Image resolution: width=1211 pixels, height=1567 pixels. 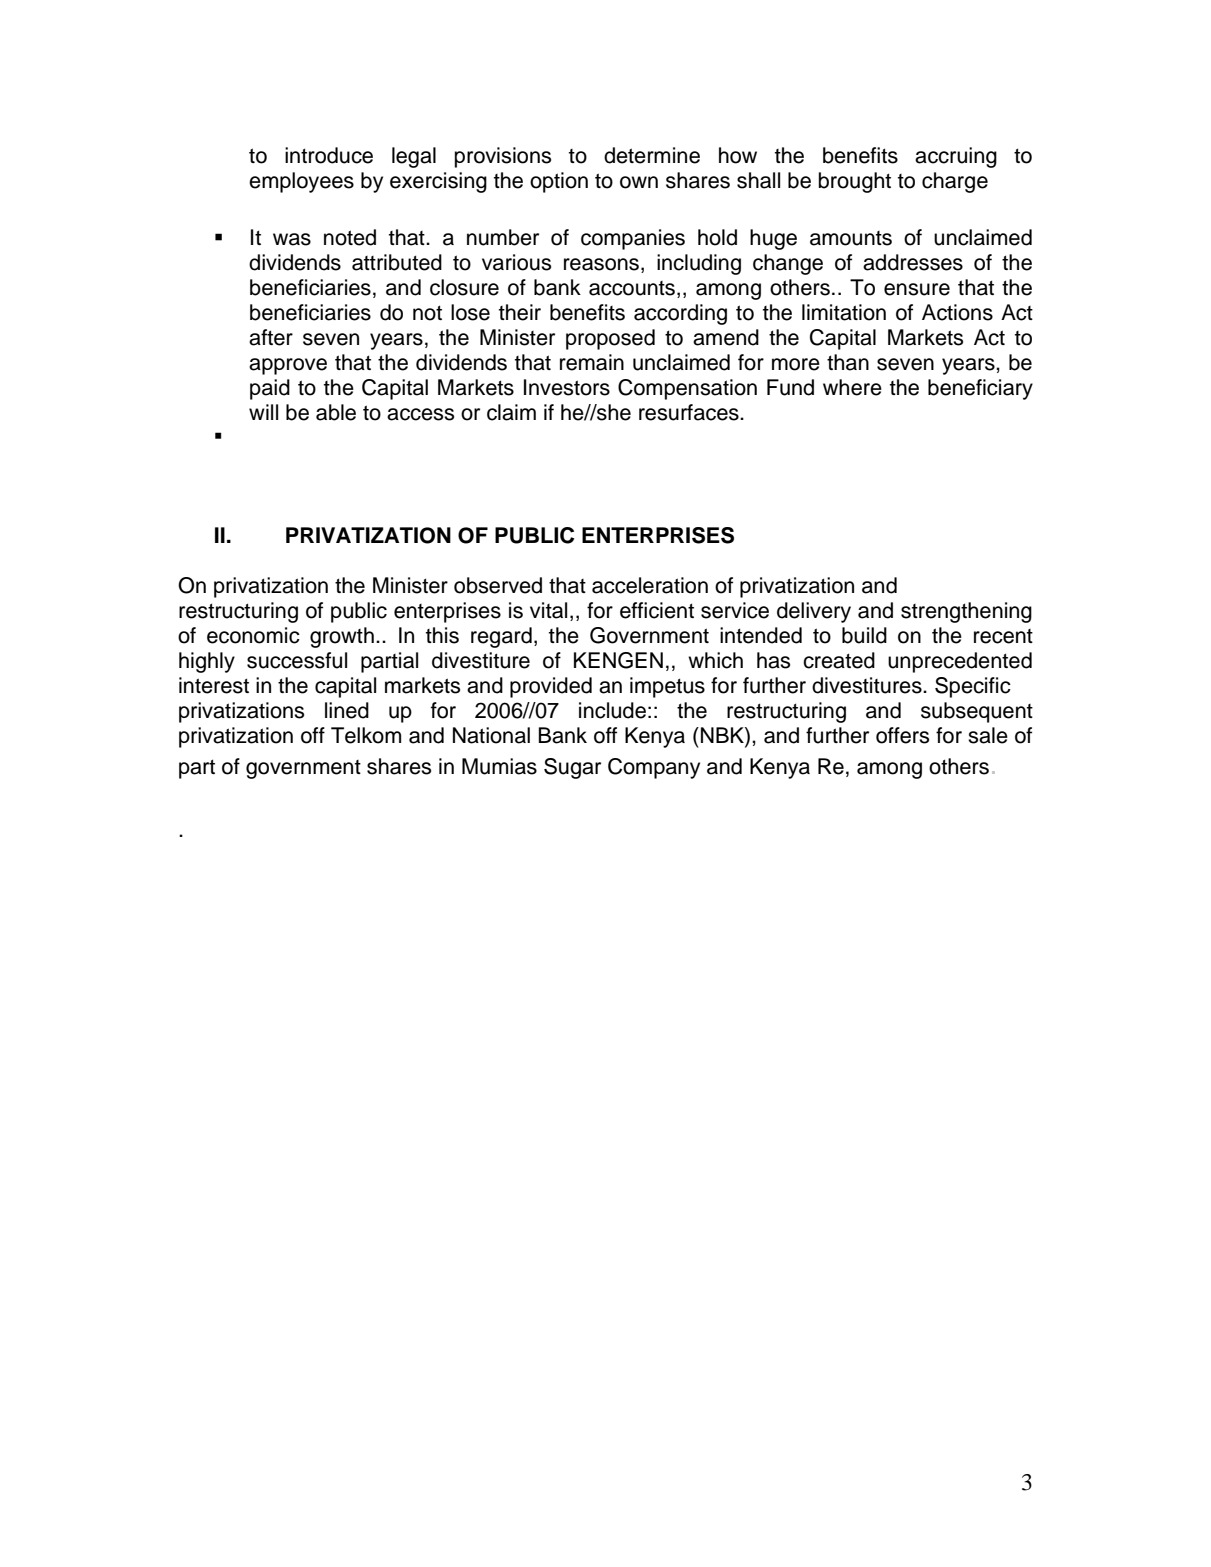 What do you see at coordinates (347, 710) in the screenshot?
I see `lined` at bounding box center [347, 710].
